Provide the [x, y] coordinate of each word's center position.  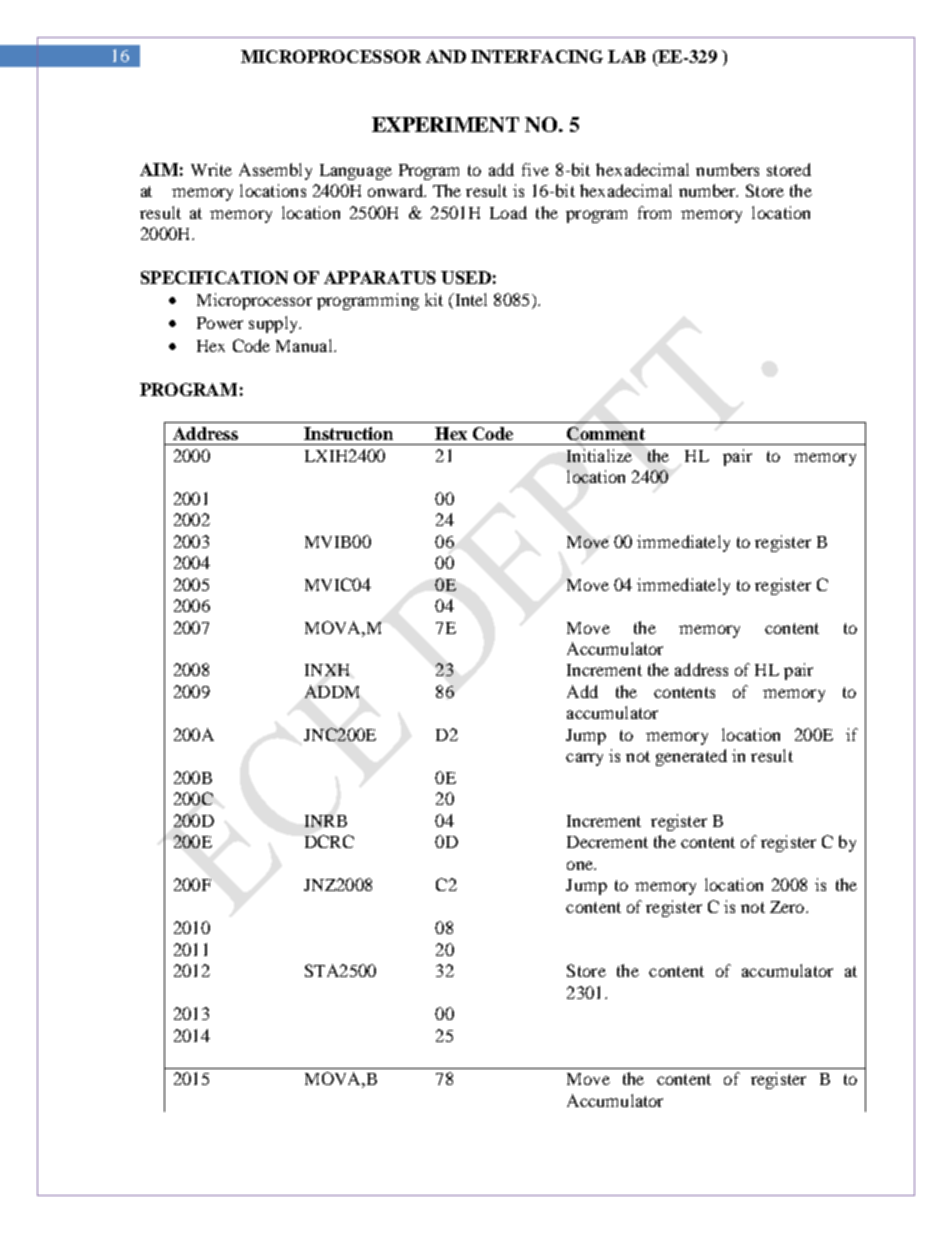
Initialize [599, 455]
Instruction [348, 433]
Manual [305, 345]
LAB [627, 56]
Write [211, 169]
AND [446, 56]
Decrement [607, 842]
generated [691, 757]
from [654, 212]
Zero [788, 907]
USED [466, 277]
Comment [606, 433]
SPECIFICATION [214, 277]
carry [584, 759]
